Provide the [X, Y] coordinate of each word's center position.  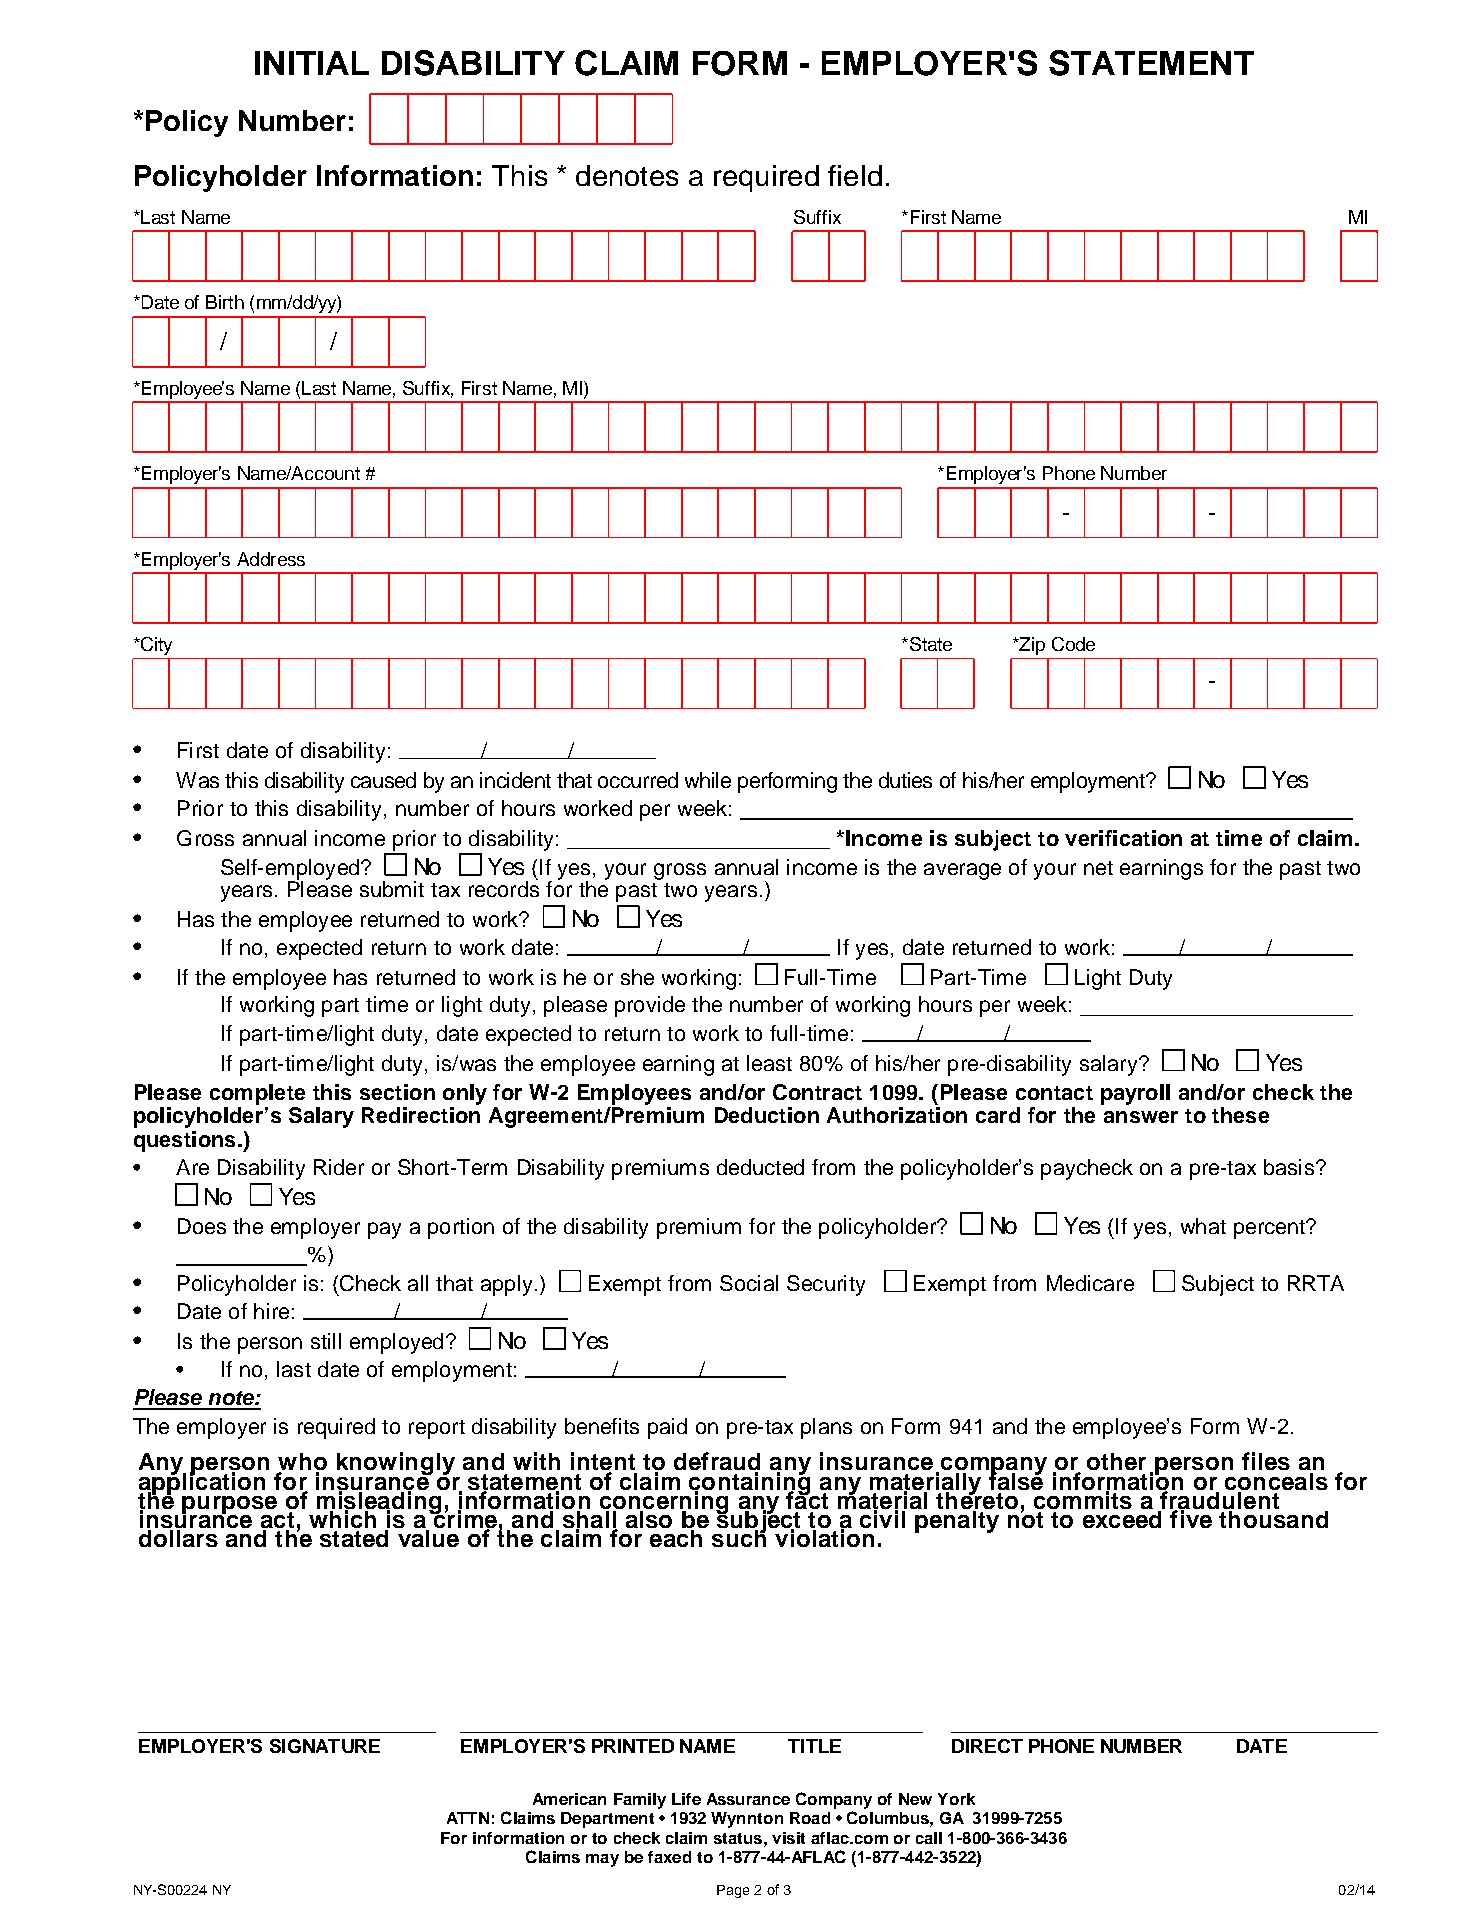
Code [1073, 644]
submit [392, 889]
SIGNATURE [325, 1746]
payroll [1135, 1094]
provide [650, 1006]
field [855, 175]
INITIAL [312, 63]
